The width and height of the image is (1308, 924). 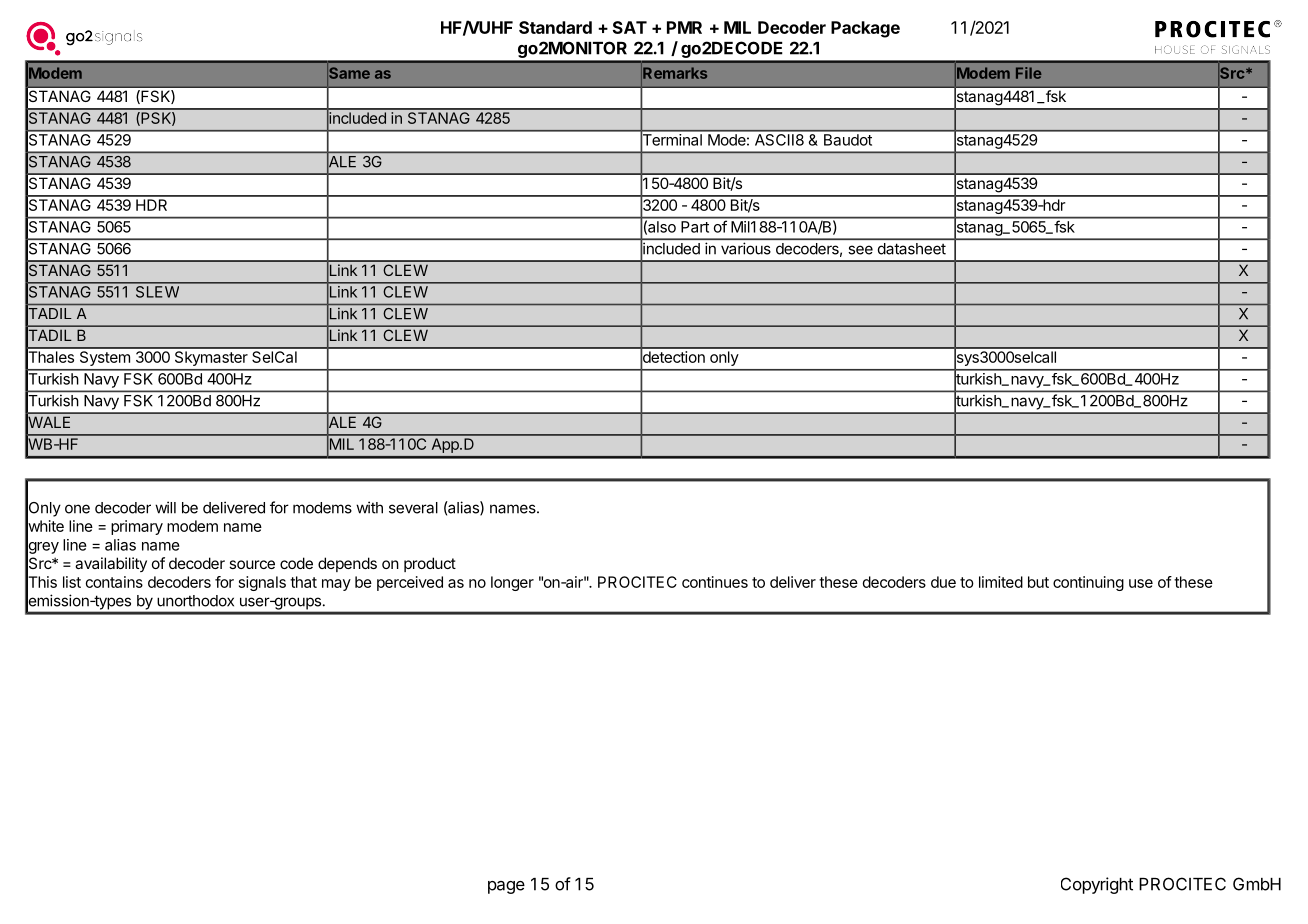 What do you see at coordinates (512, 583) in the image?
I see `longer` at bounding box center [512, 583].
